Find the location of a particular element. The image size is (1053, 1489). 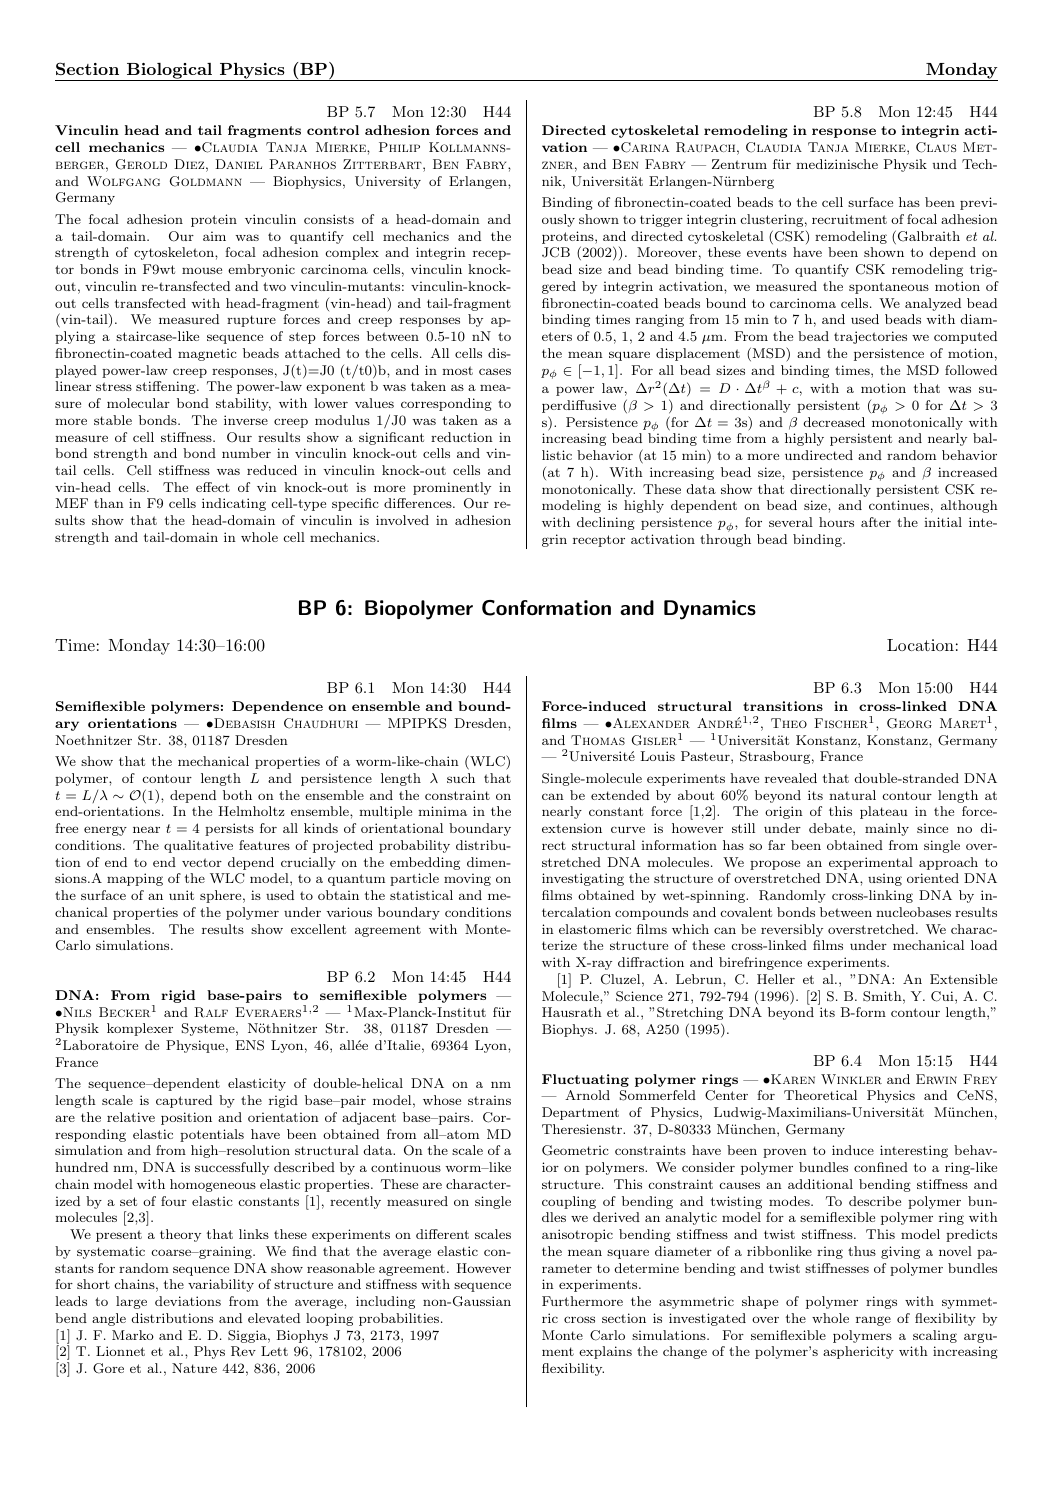

Biological is located at coordinates (170, 72).
